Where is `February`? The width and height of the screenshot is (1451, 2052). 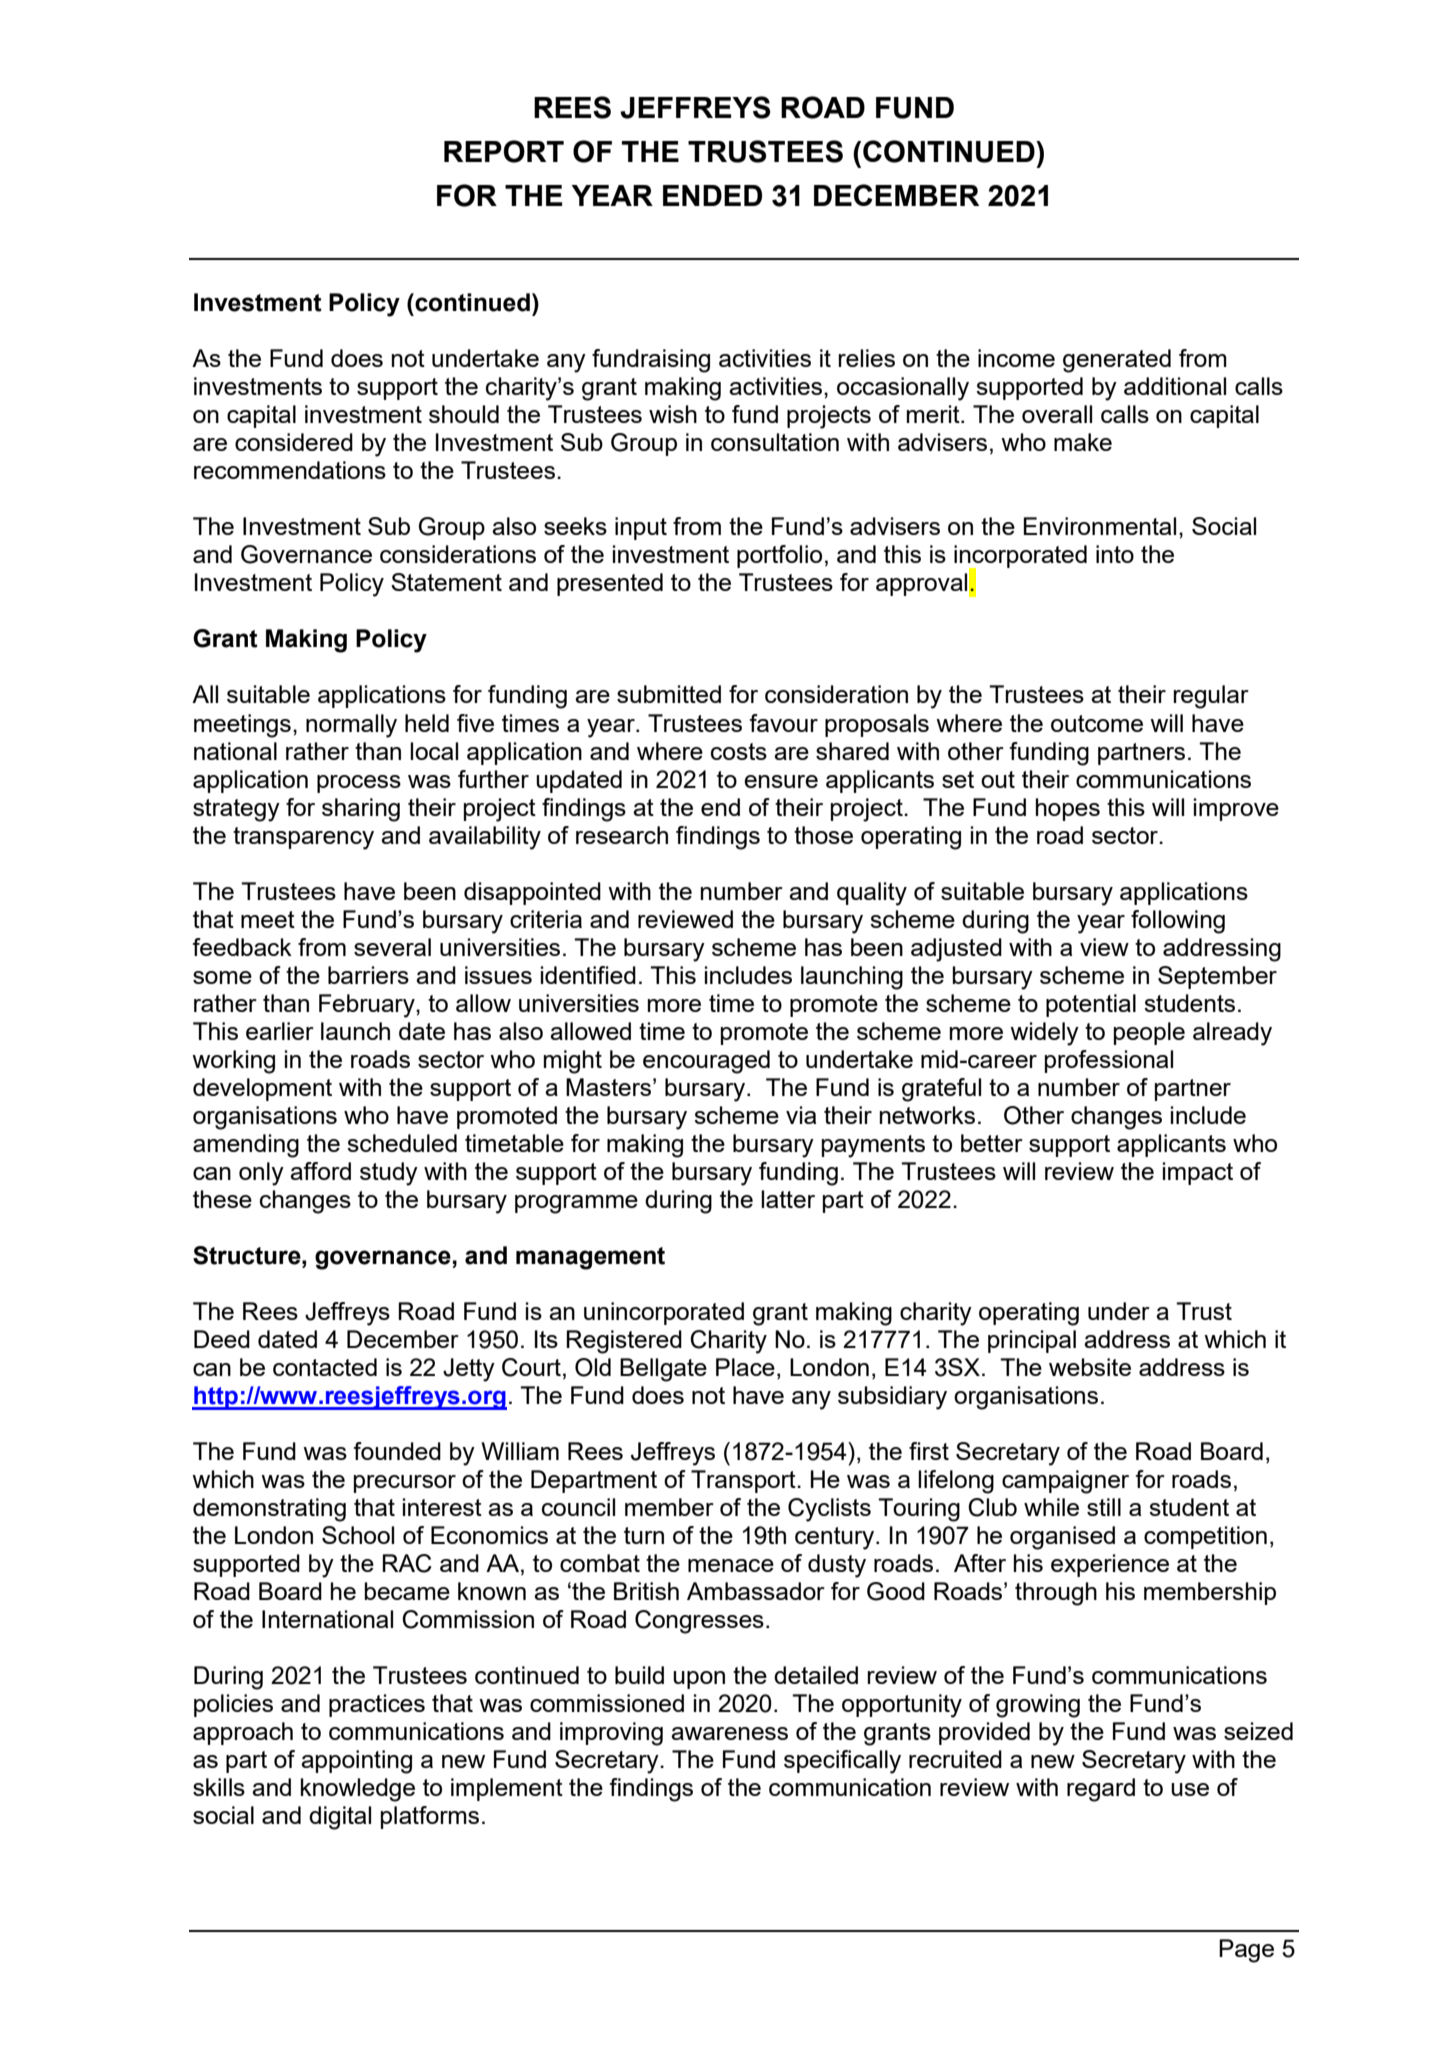 February is located at coordinates (368, 1006).
